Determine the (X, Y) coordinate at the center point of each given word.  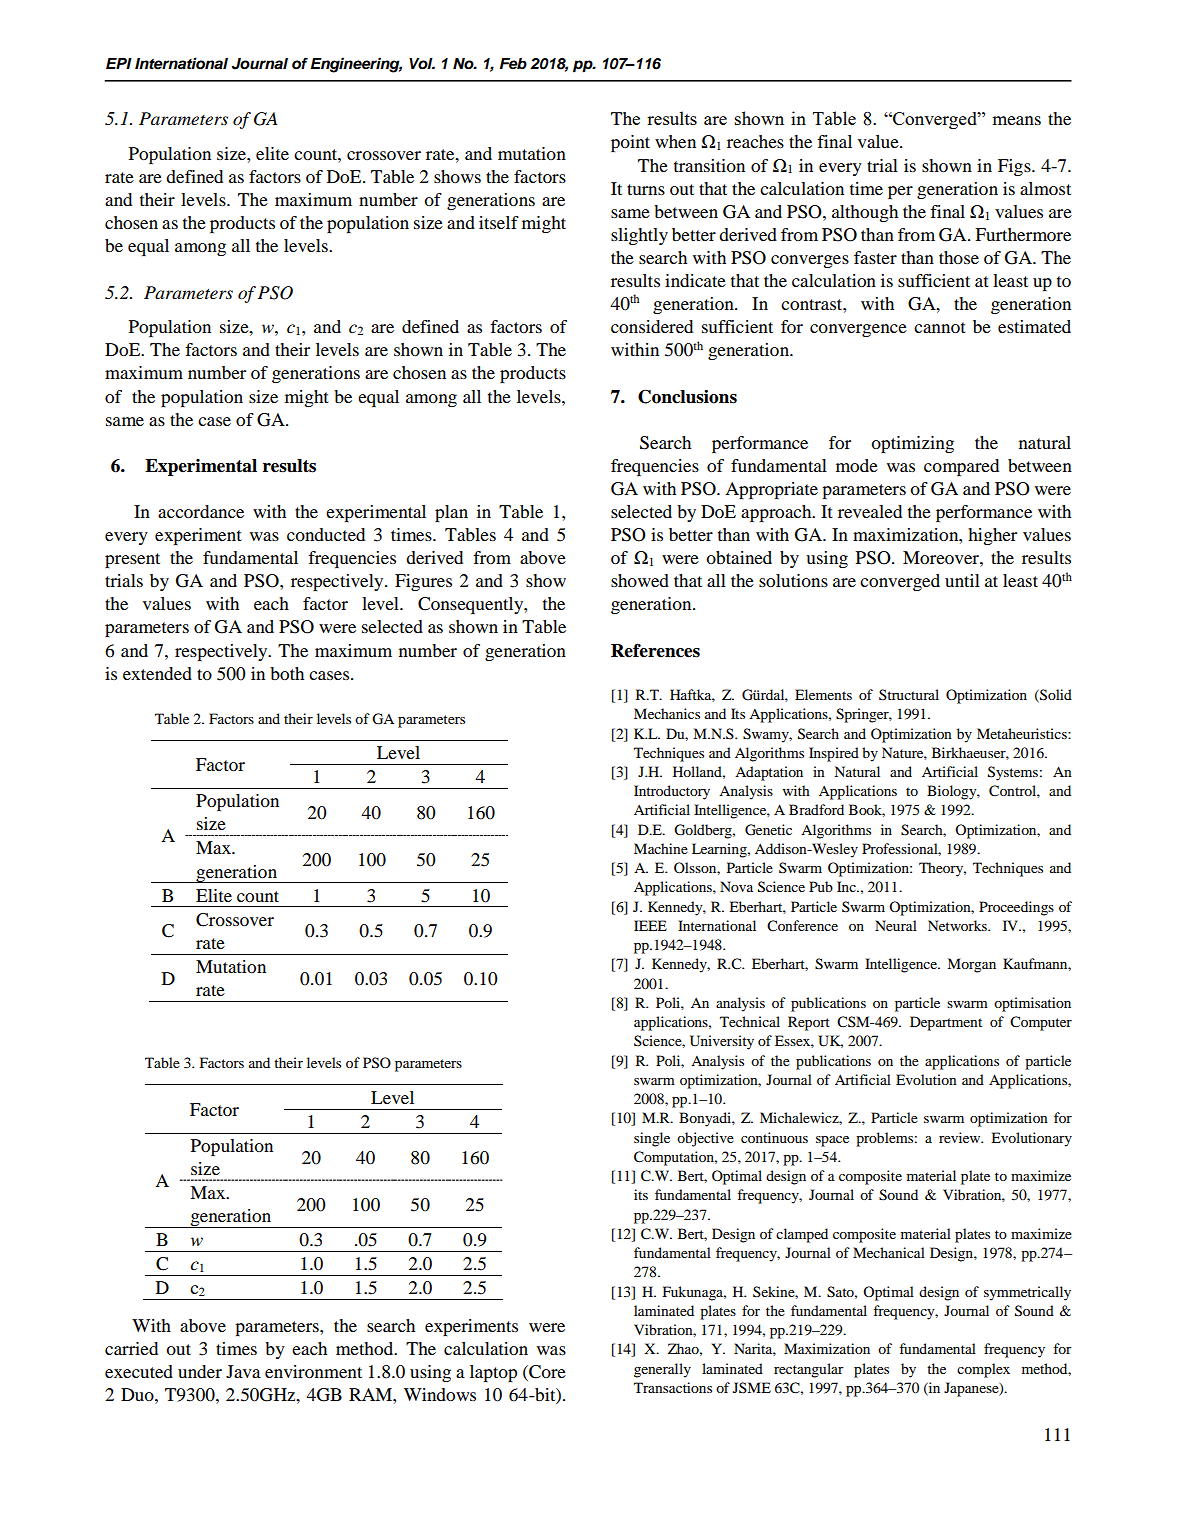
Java (243, 1371)
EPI (119, 63)
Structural (909, 694)
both (287, 673)
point (630, 143)
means (1016, 120)
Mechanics (667, 713)
